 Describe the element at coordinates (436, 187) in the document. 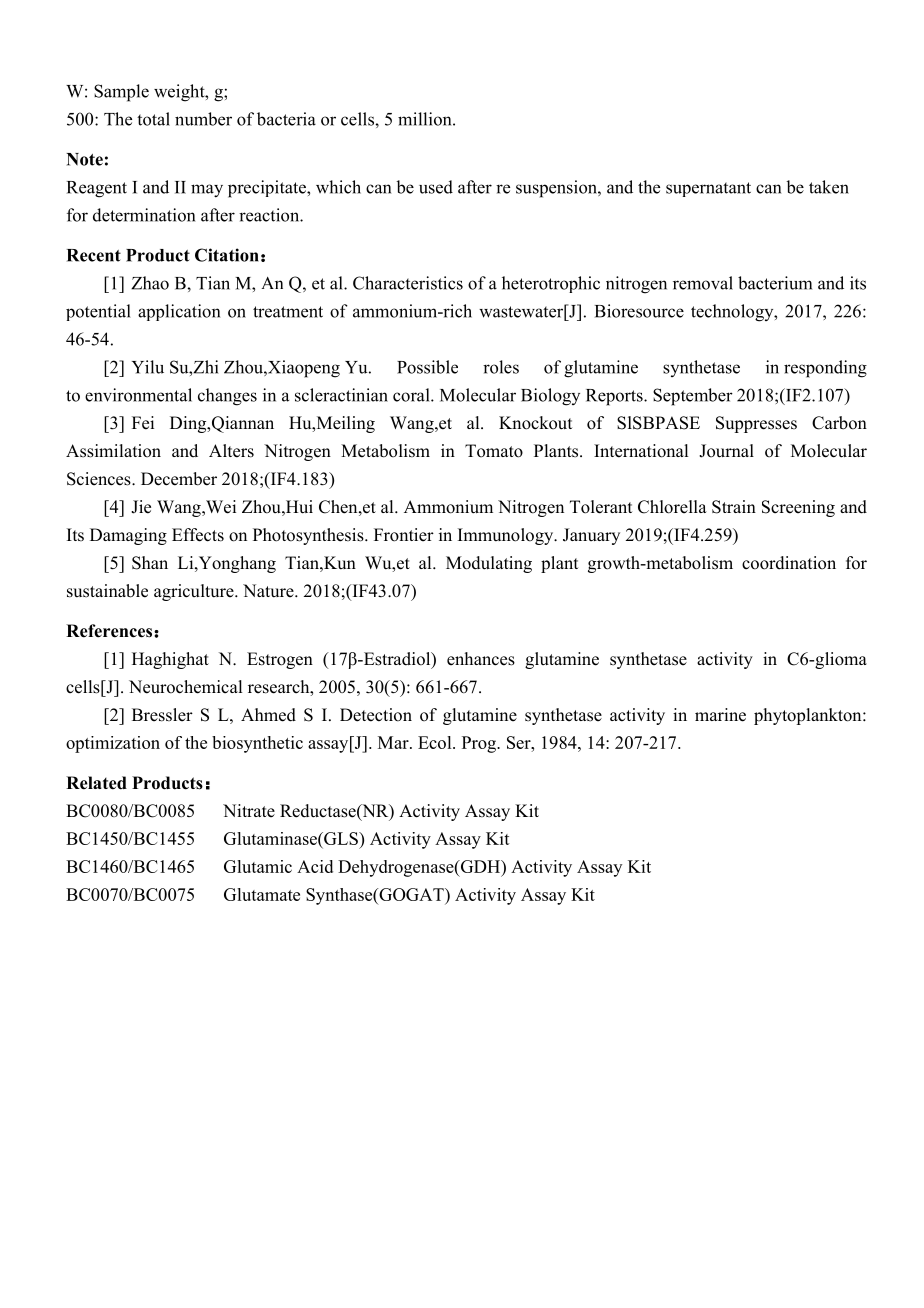

I see `used` at that location.
